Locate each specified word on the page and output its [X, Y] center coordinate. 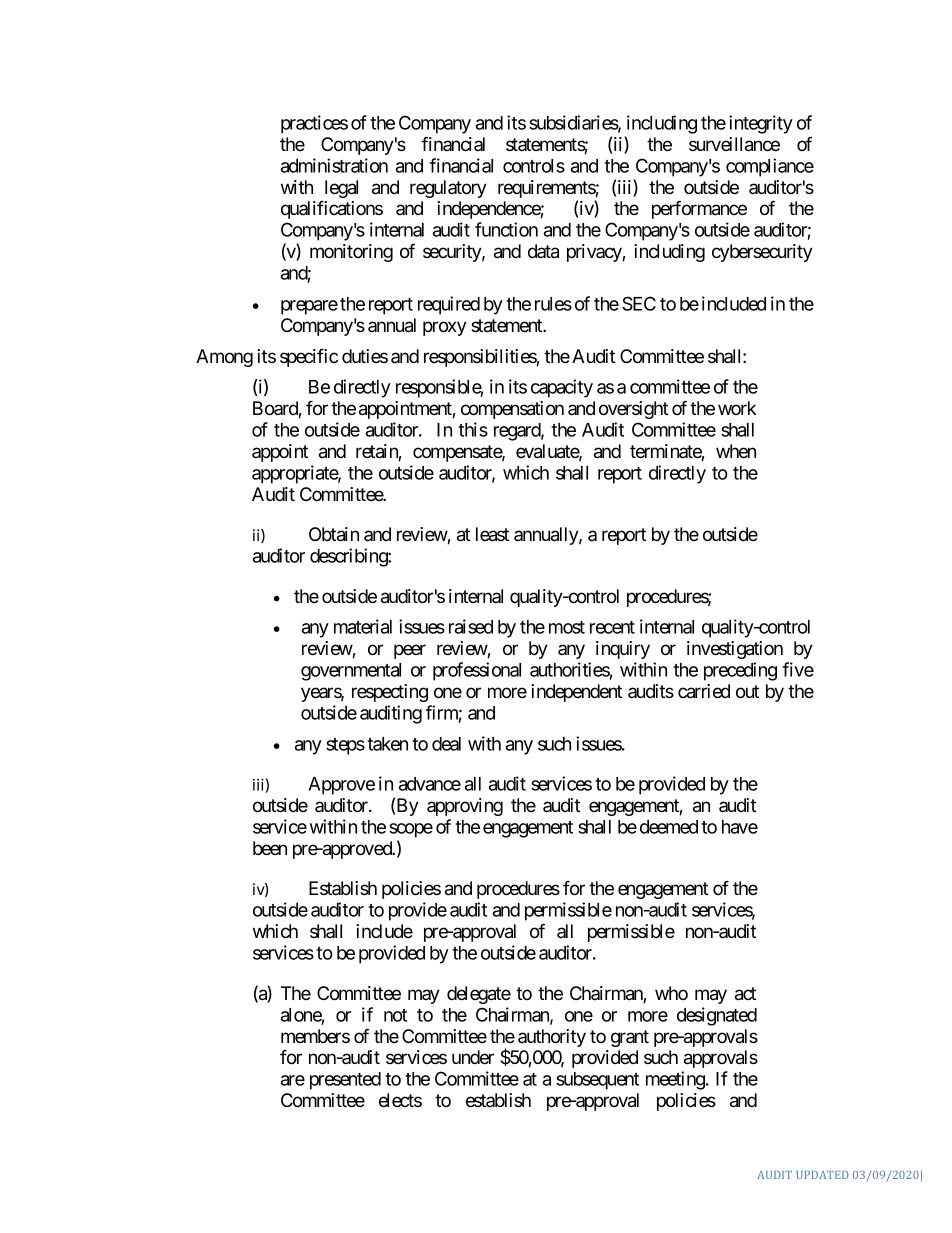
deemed [669, 827]
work [737, 408]
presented [345, 1081]
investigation [735, 650]
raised [471, 626]
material [363, 626]
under [473, 1057]
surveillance [734, 144]
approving [465, 807]
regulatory [448, 189]
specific [309, 358]
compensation [512, 410]
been [270, 848]
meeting [676, 1080]
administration [334, 165]
